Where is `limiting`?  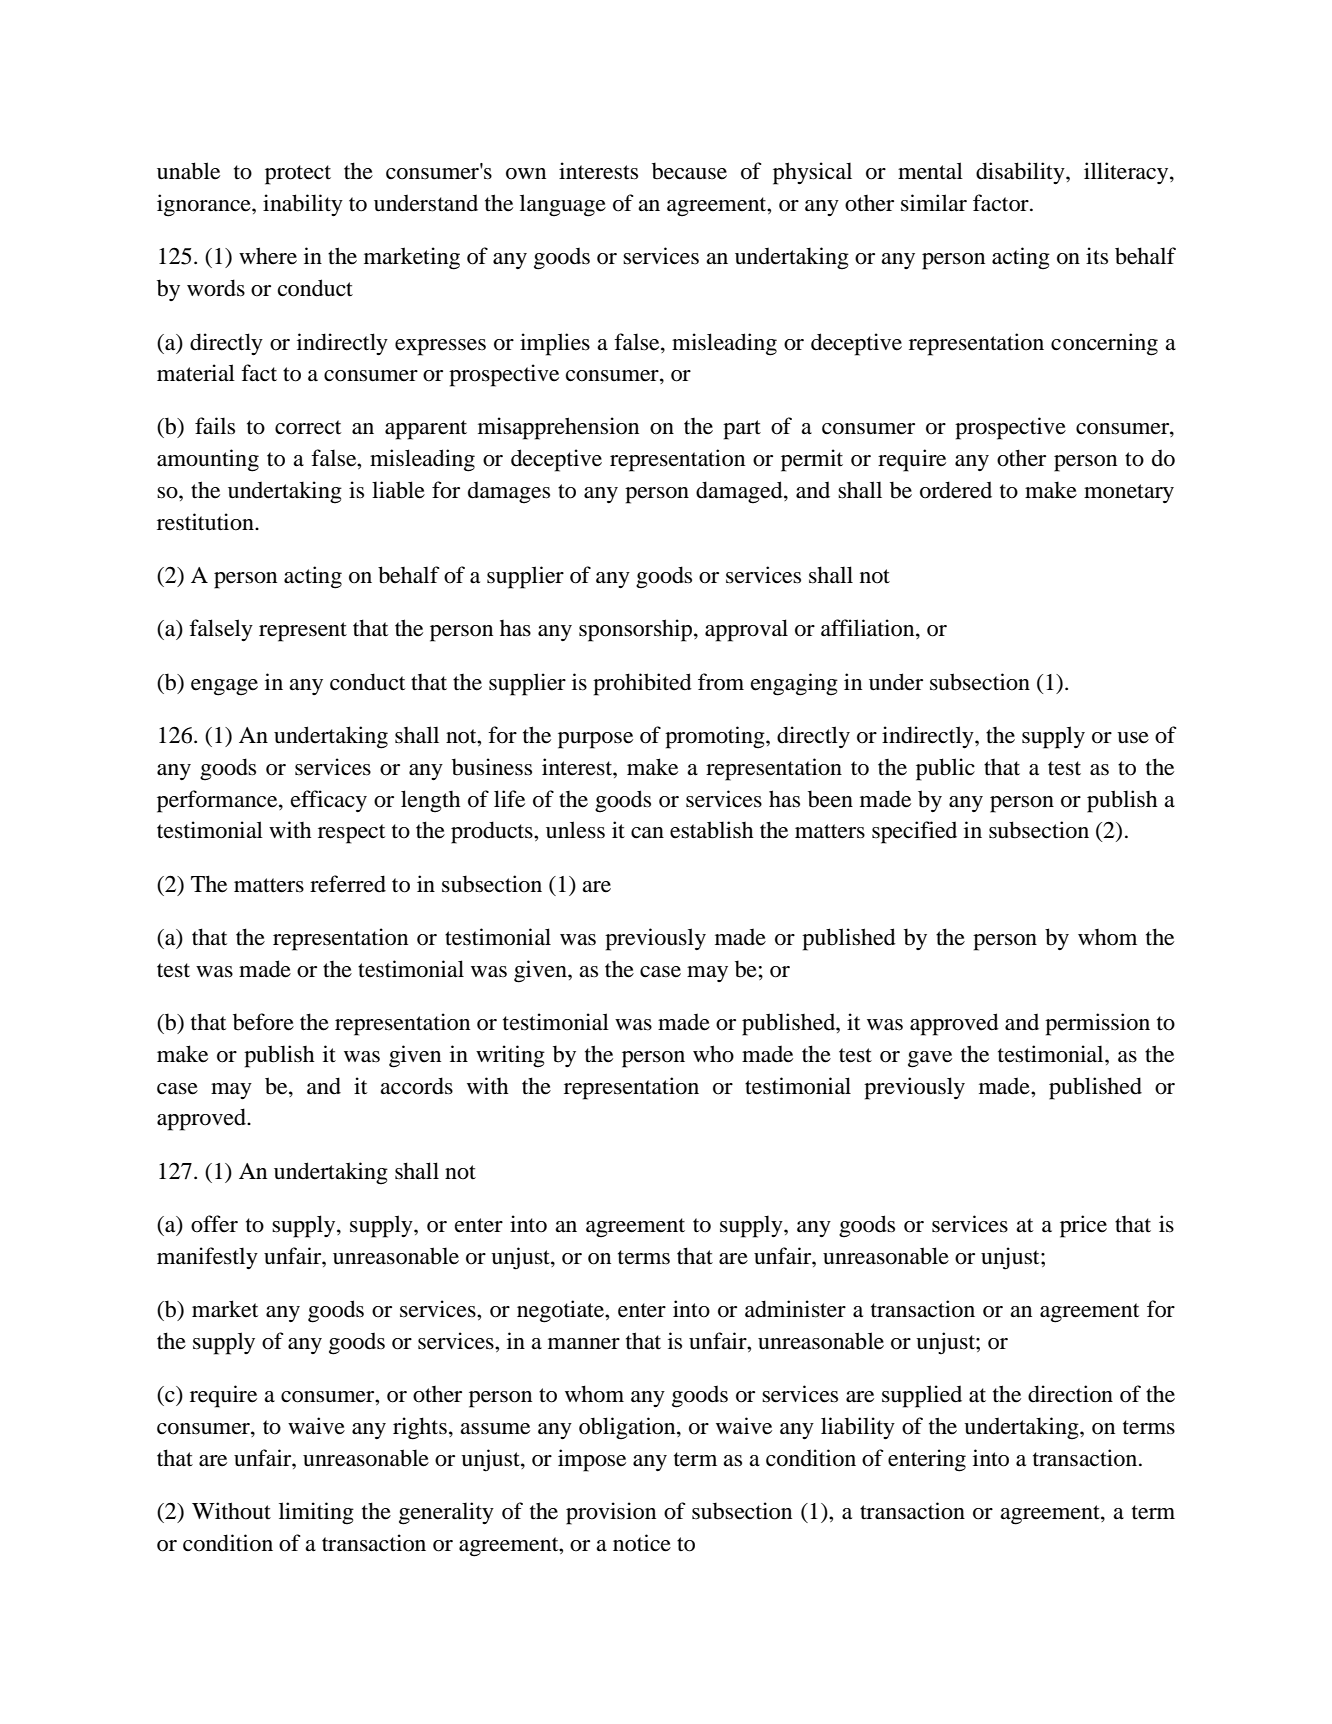 limiting is located at coordinates (316, 1513).
